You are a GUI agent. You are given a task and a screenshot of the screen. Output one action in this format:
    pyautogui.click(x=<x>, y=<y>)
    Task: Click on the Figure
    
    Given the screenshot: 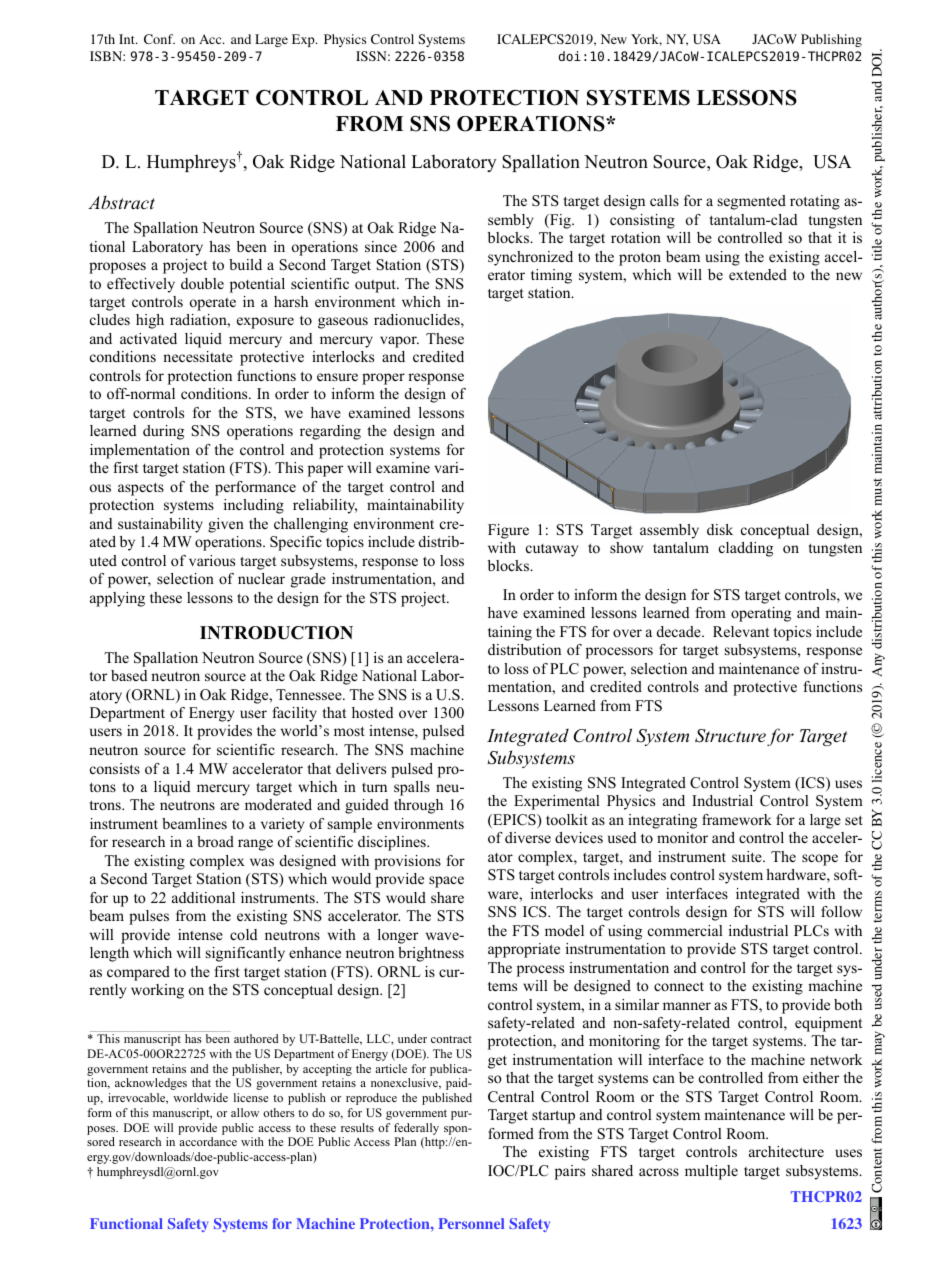 What is the action you would take?
    pyautogui.click(x=508, y=531)
